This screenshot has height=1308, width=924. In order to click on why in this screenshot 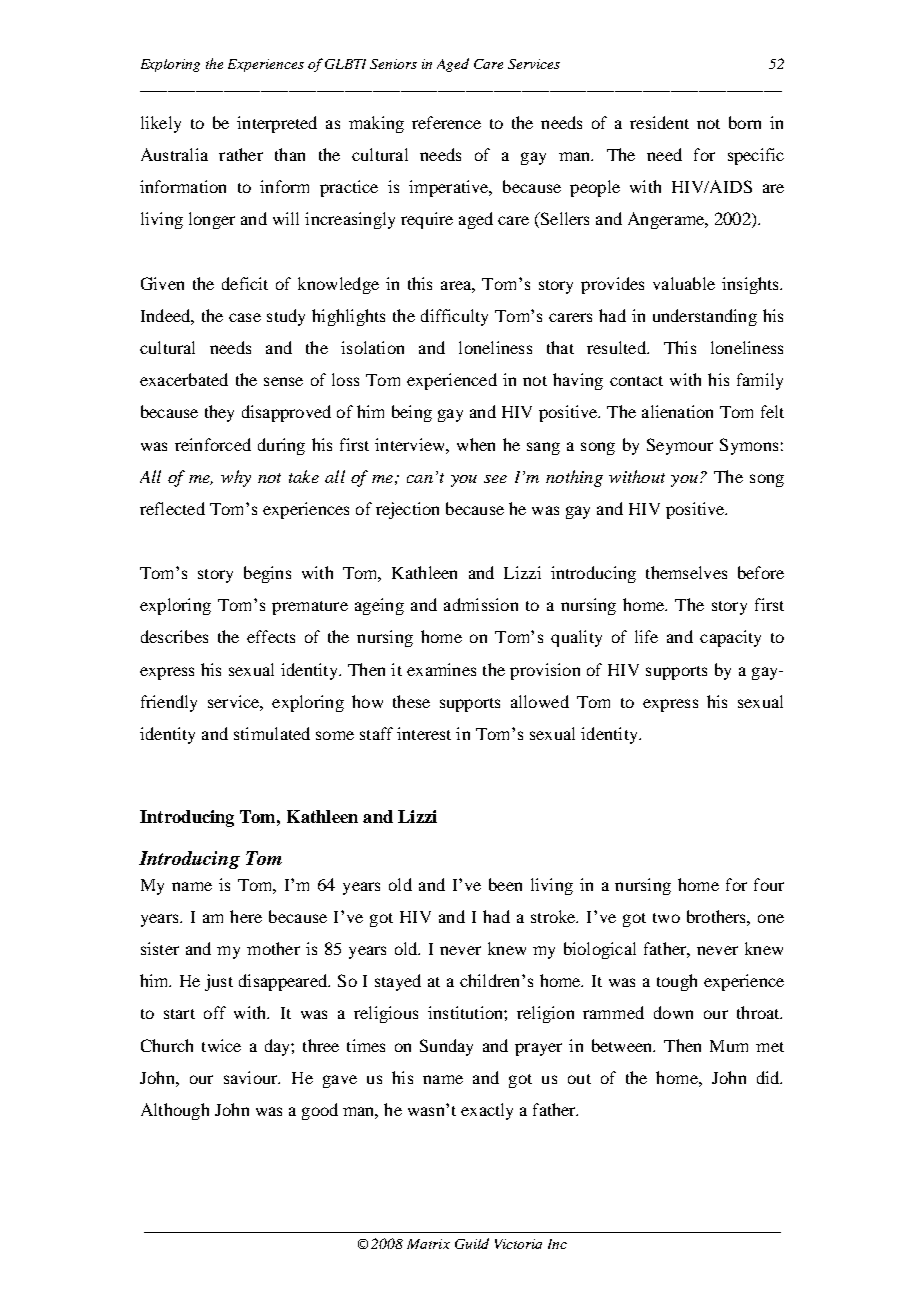, I will do `click(236, 478)`.
